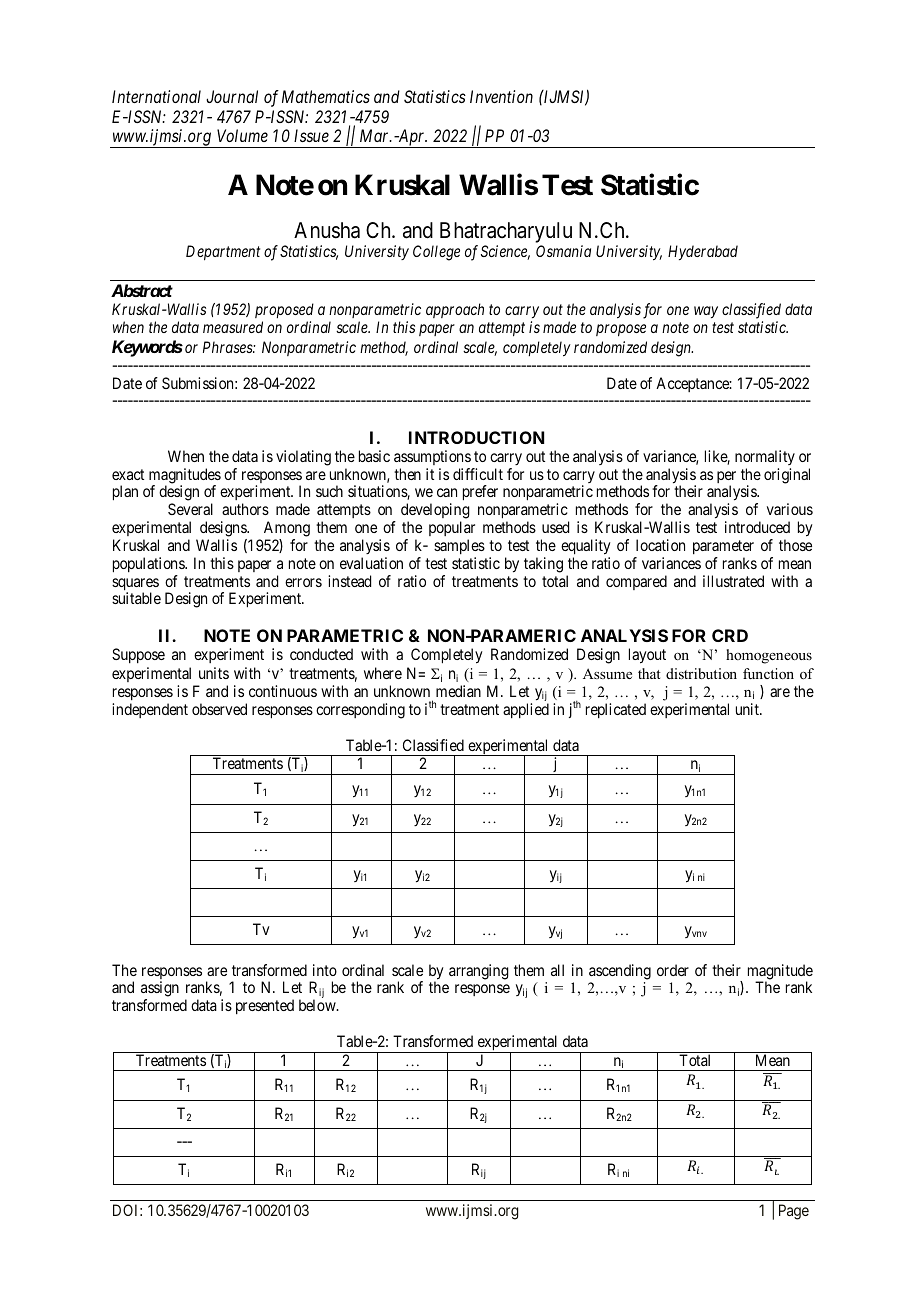 The height and width of the screenshot is (1308, 924). Describe the element at coordinates (219, 709) in the screenshot. I see `observed` at that location.
